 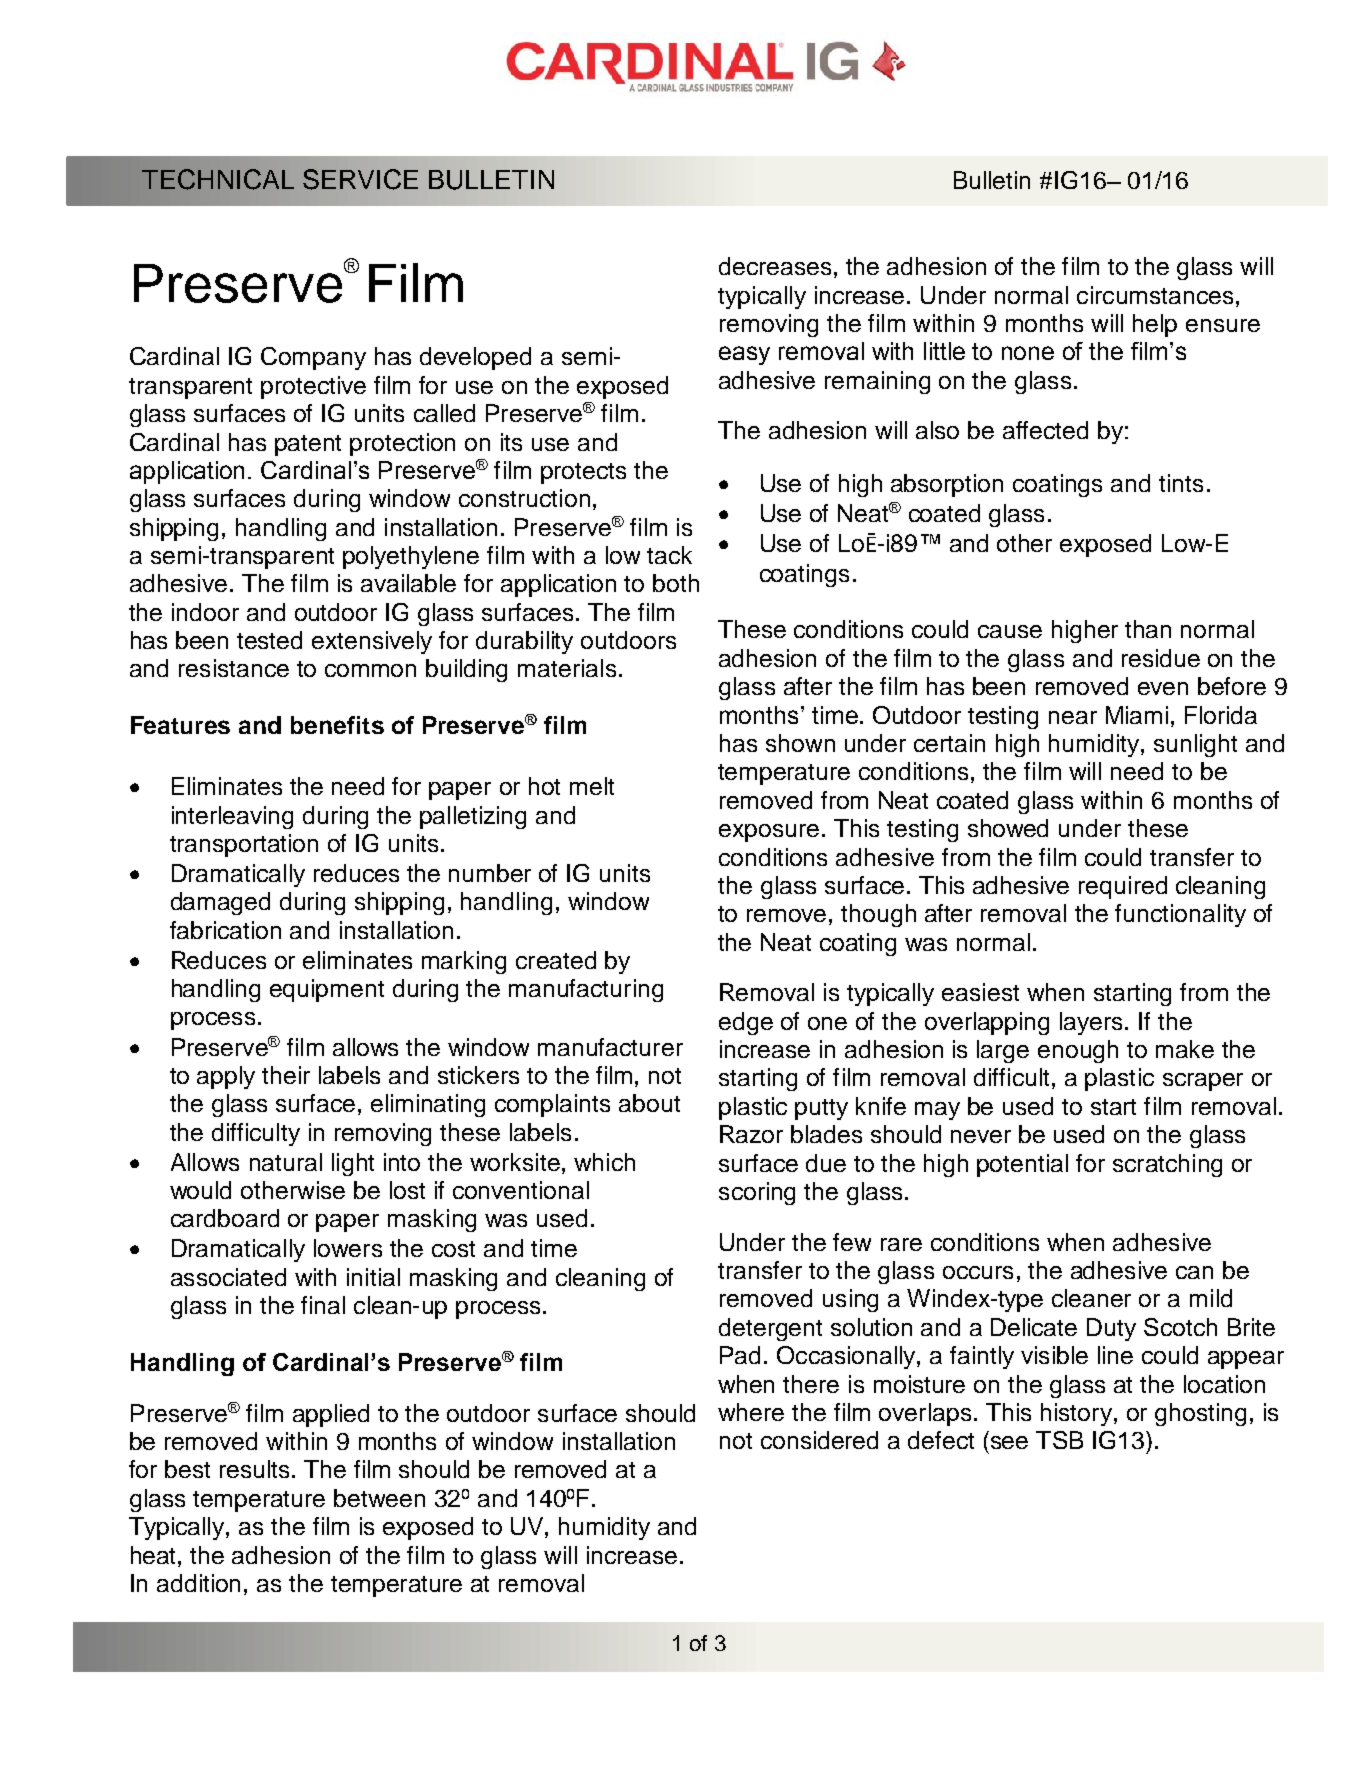 What do you see at coordinates (1161, 658) in the screenshot?
I see `residue` at bounding box center [1161, 658].
